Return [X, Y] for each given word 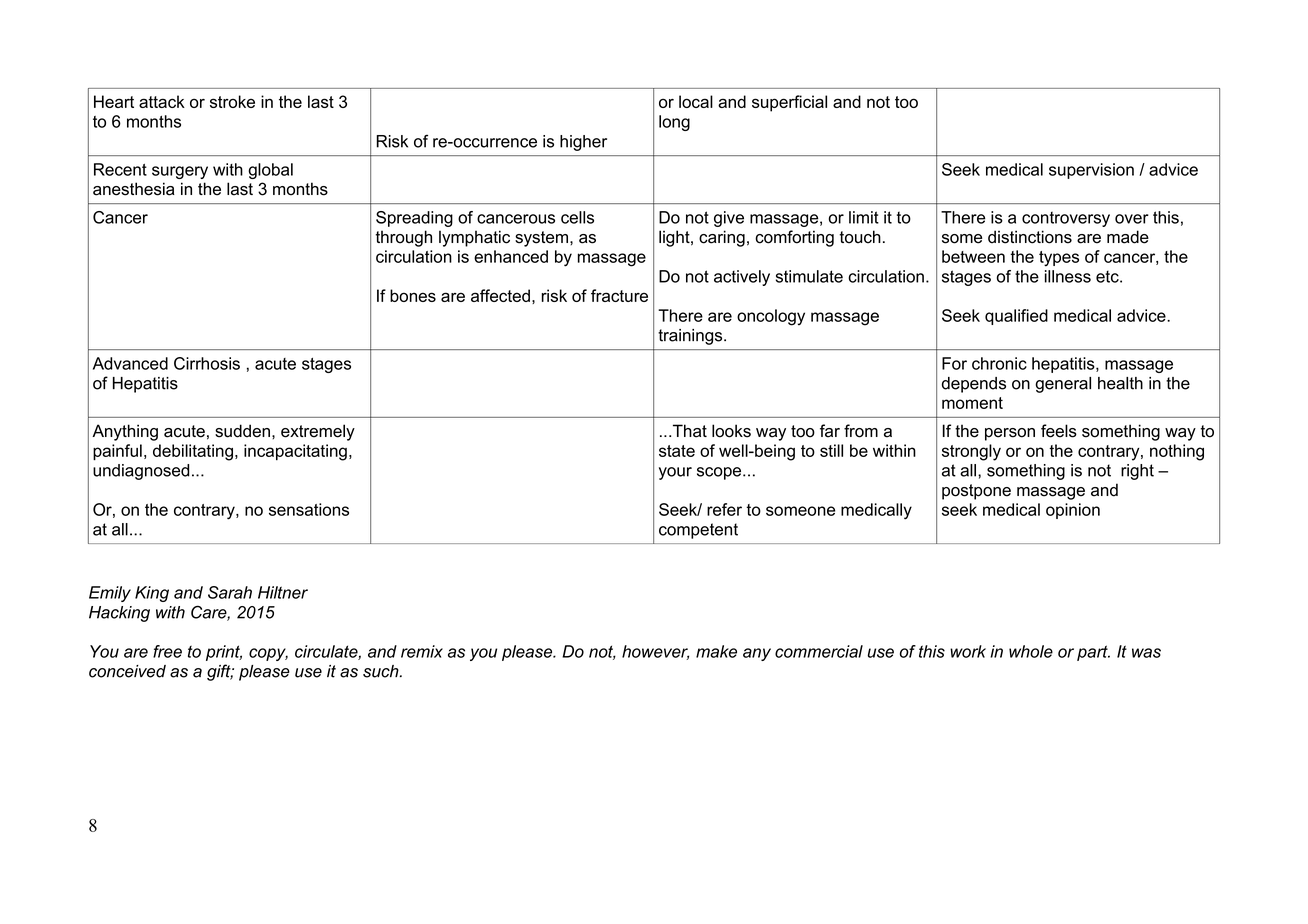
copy [268, 654]
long [674, 123]
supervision [1091, 171]
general [1063, 385]
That [688, 431]
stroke [232, 101]
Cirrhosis [207, 363]
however [655, 652]
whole [1031, 651]
